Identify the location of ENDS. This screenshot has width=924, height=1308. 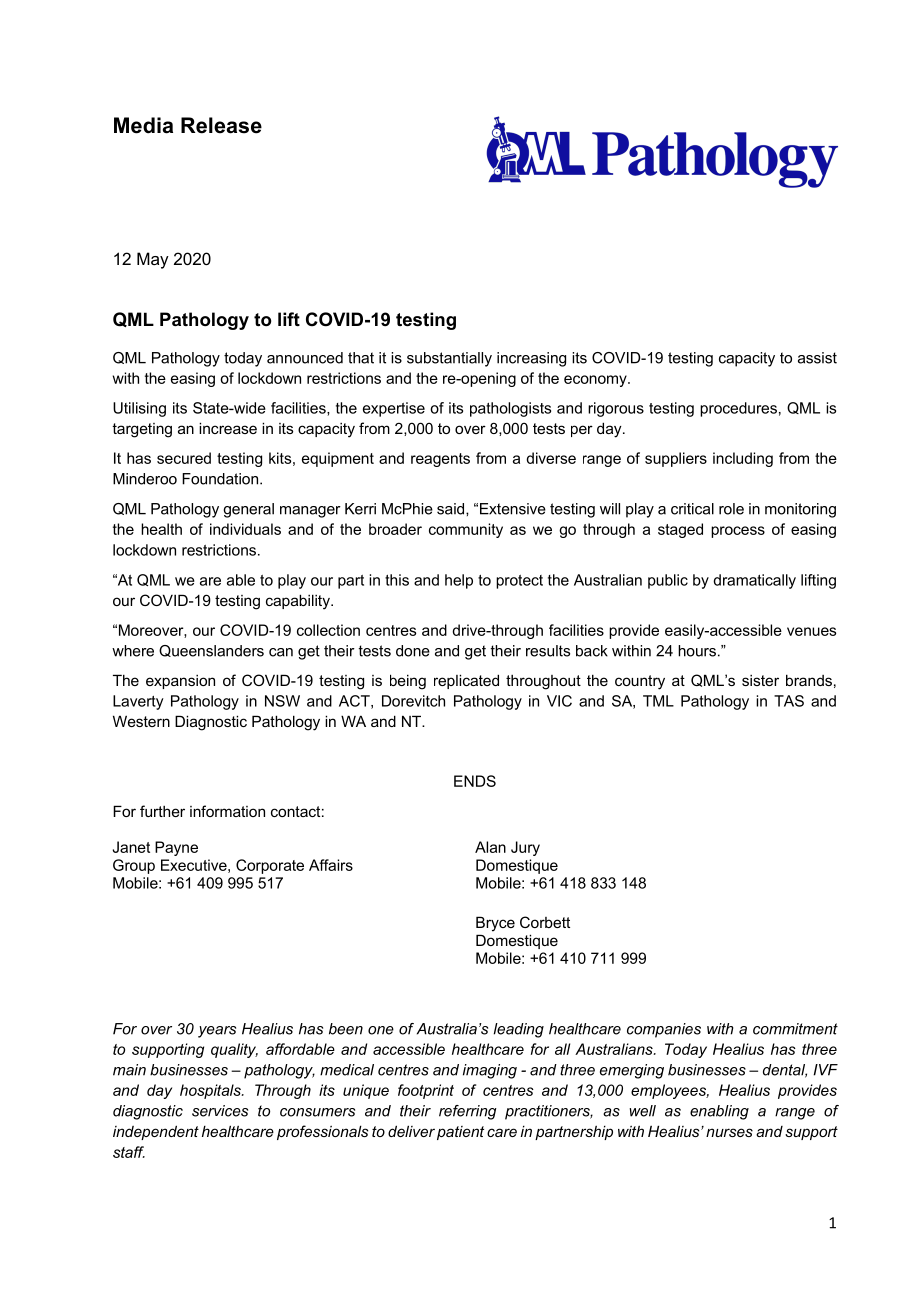
(475, 781).
